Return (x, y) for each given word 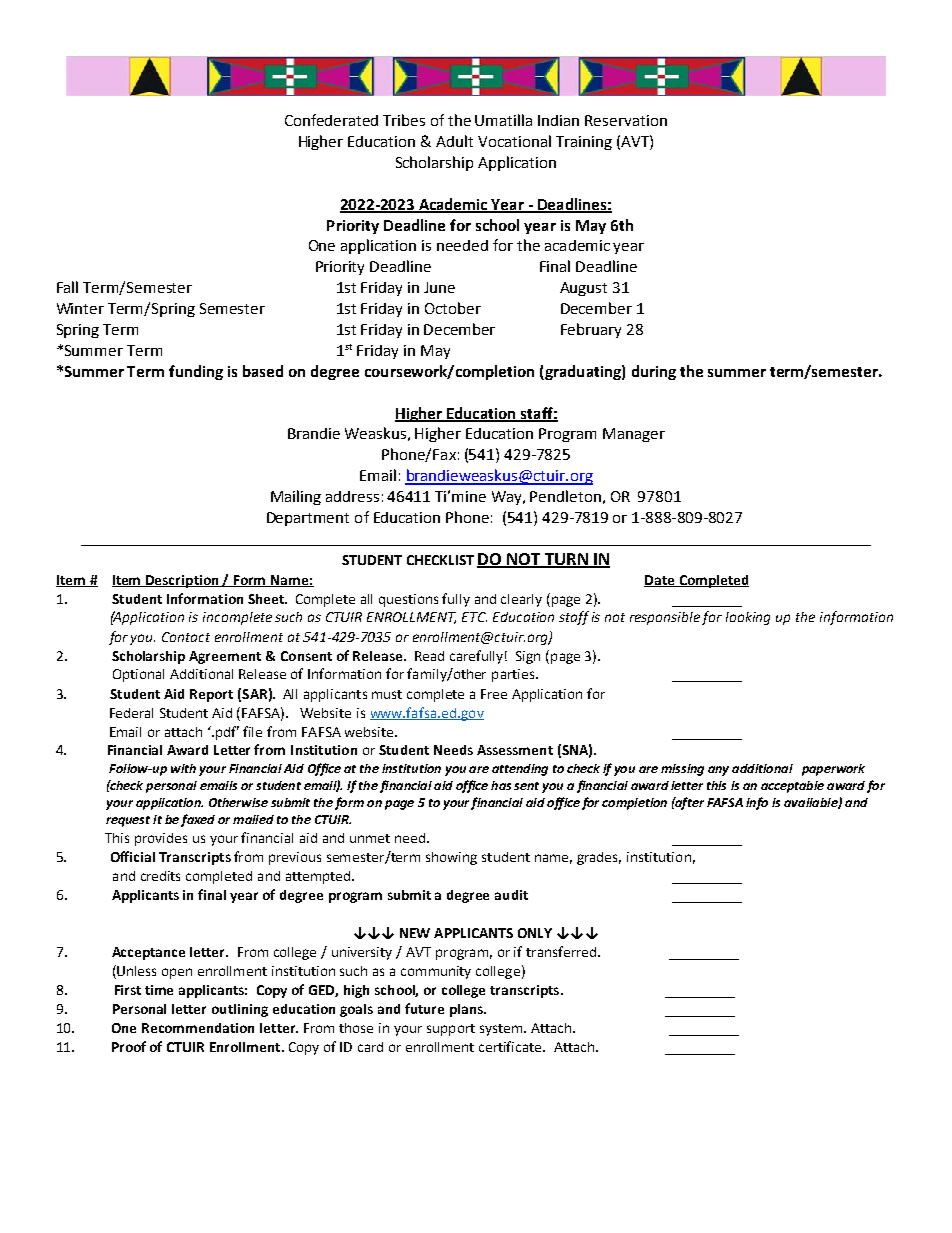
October (453, 308)
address (352, 496)
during (654, 372)
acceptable (792, 787)
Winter (80, 308)
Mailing (296, 497)
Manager (634, 435)
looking (748, 618)
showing (451, 858)
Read (429, 656)
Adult (454, 141)
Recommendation (198, 1028)
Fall (67, 287)
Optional (138, 675)
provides (161, 839)
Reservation (626, 120)
